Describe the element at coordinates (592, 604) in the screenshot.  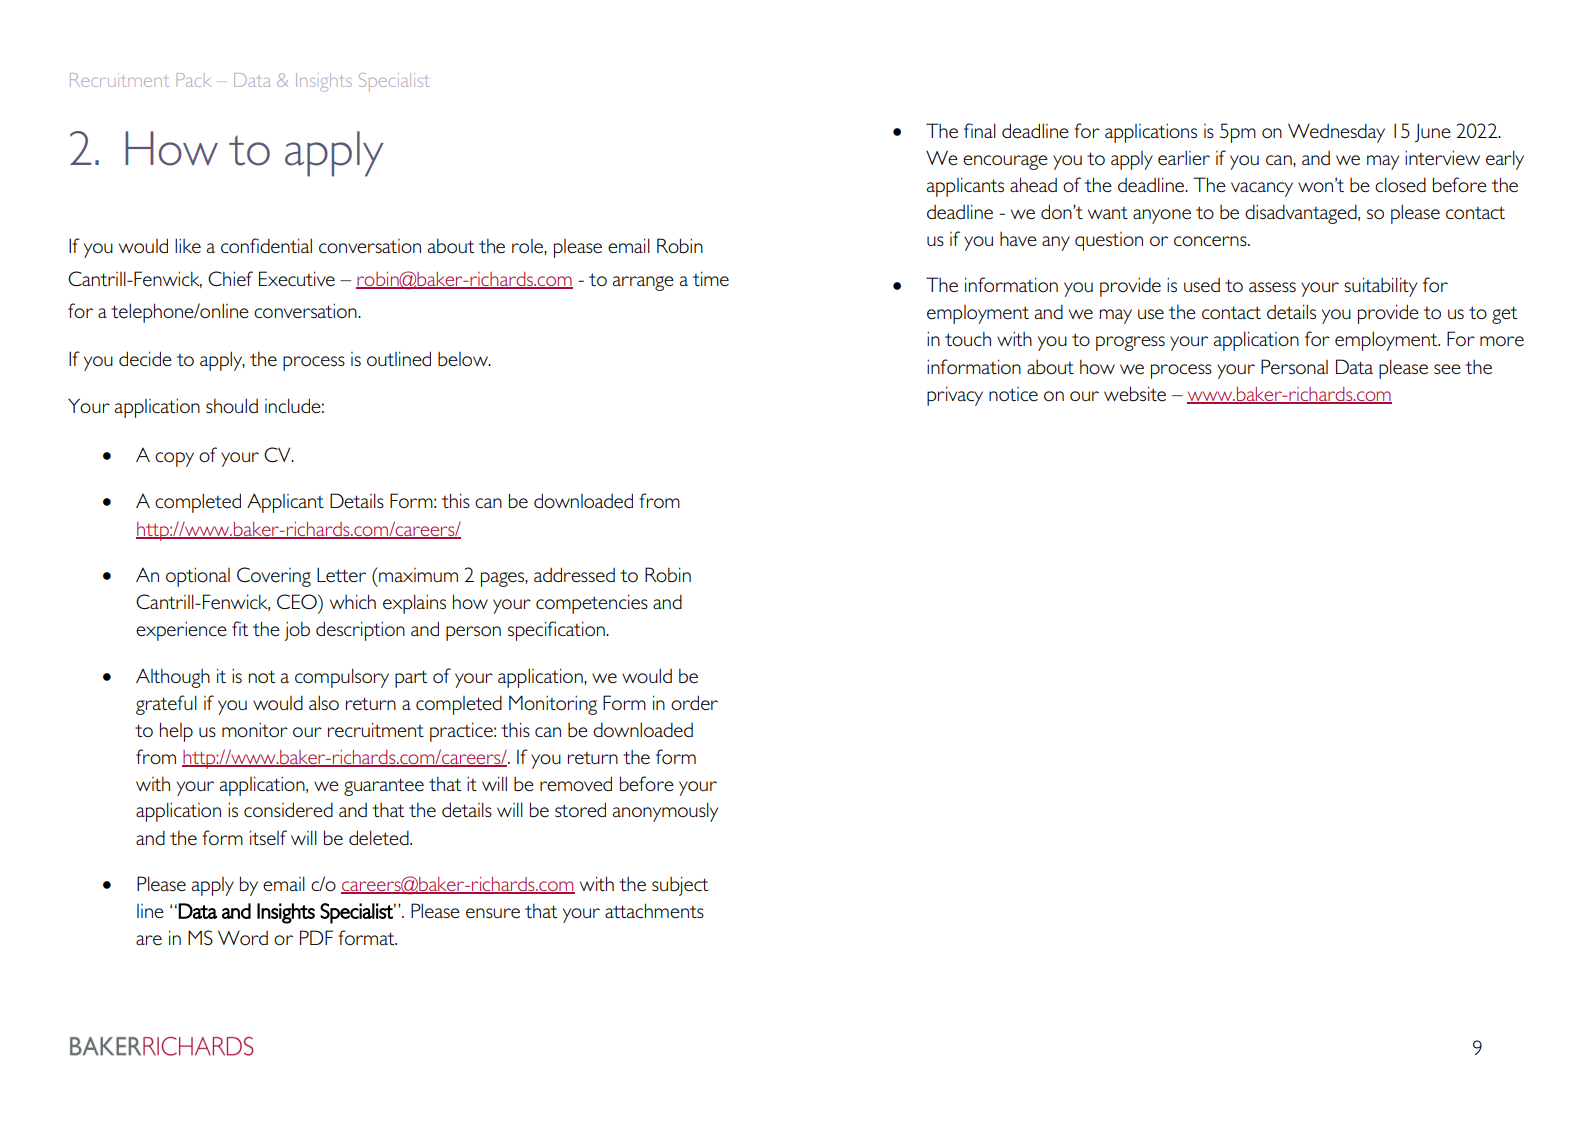
I see `competencies` at that location.
